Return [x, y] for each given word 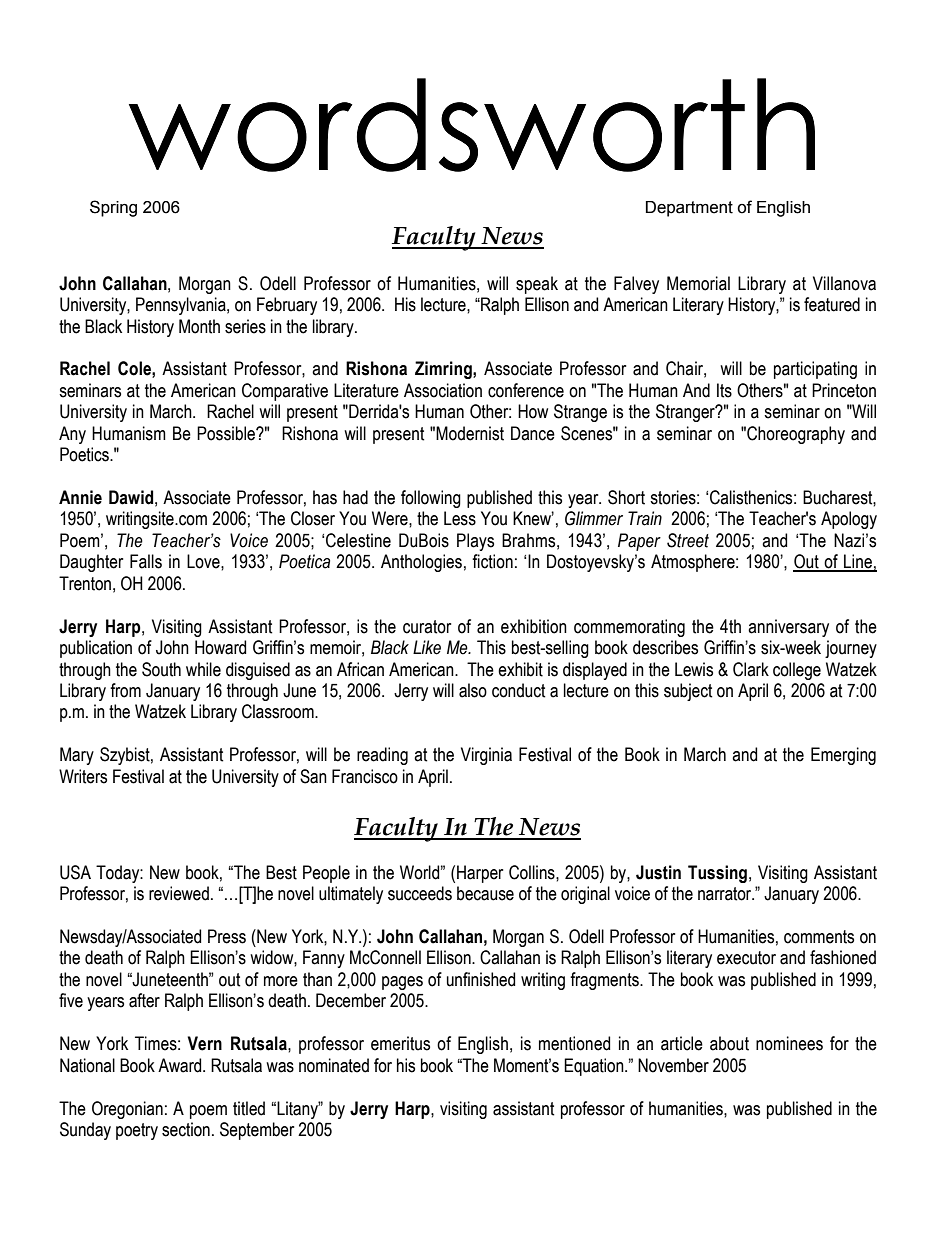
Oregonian [127, 1110]
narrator [726, 894]
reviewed [179, 893]
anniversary [788, 628]
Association [443, 390]
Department [689, 209]
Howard [220, 647]
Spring [113, 208]
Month [199, 326]
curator [427, 627]
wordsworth [472, 125]
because [485, 893]
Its [724, 390]
